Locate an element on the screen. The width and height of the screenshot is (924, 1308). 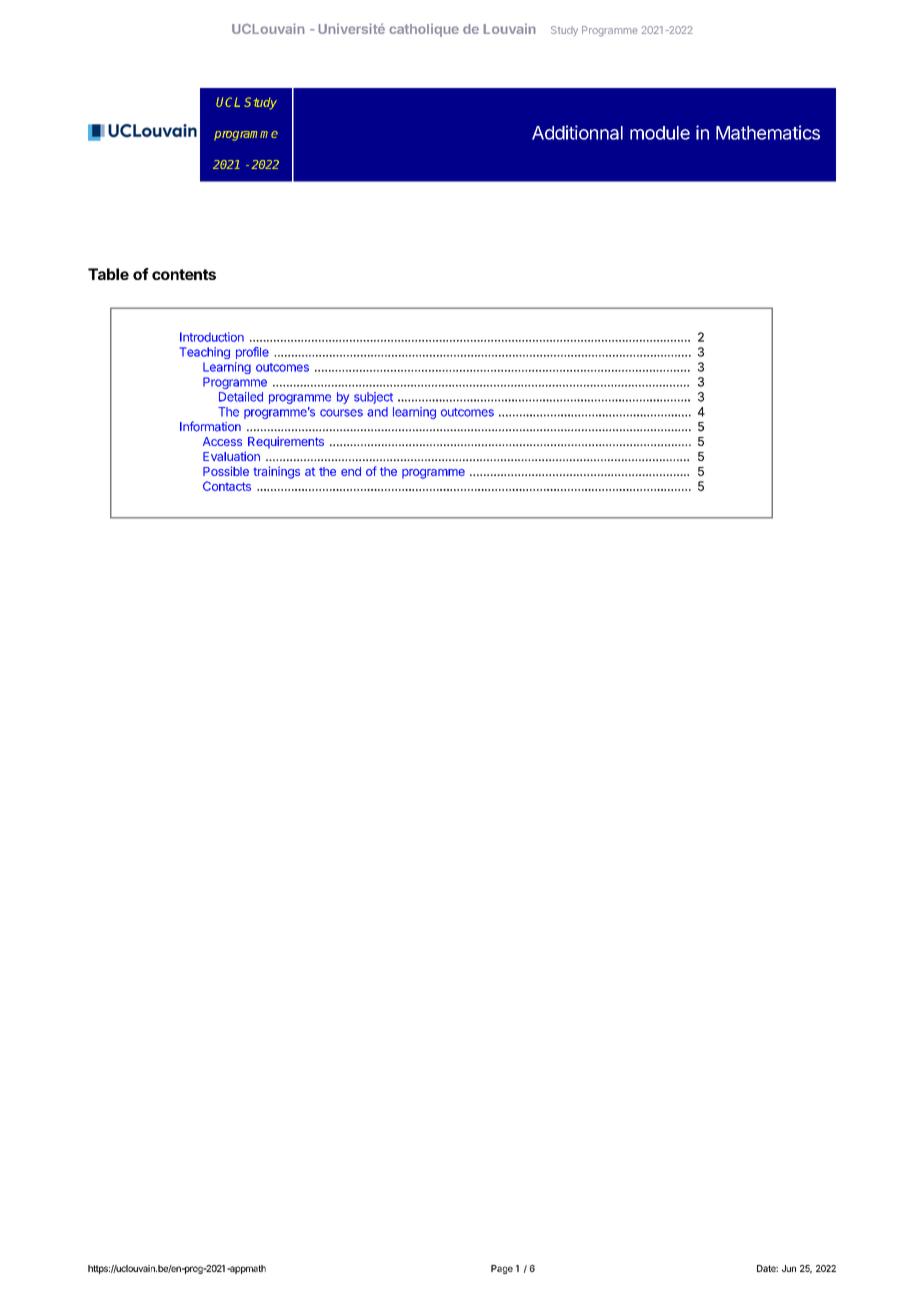
module is located at coordinates (660, 133).
